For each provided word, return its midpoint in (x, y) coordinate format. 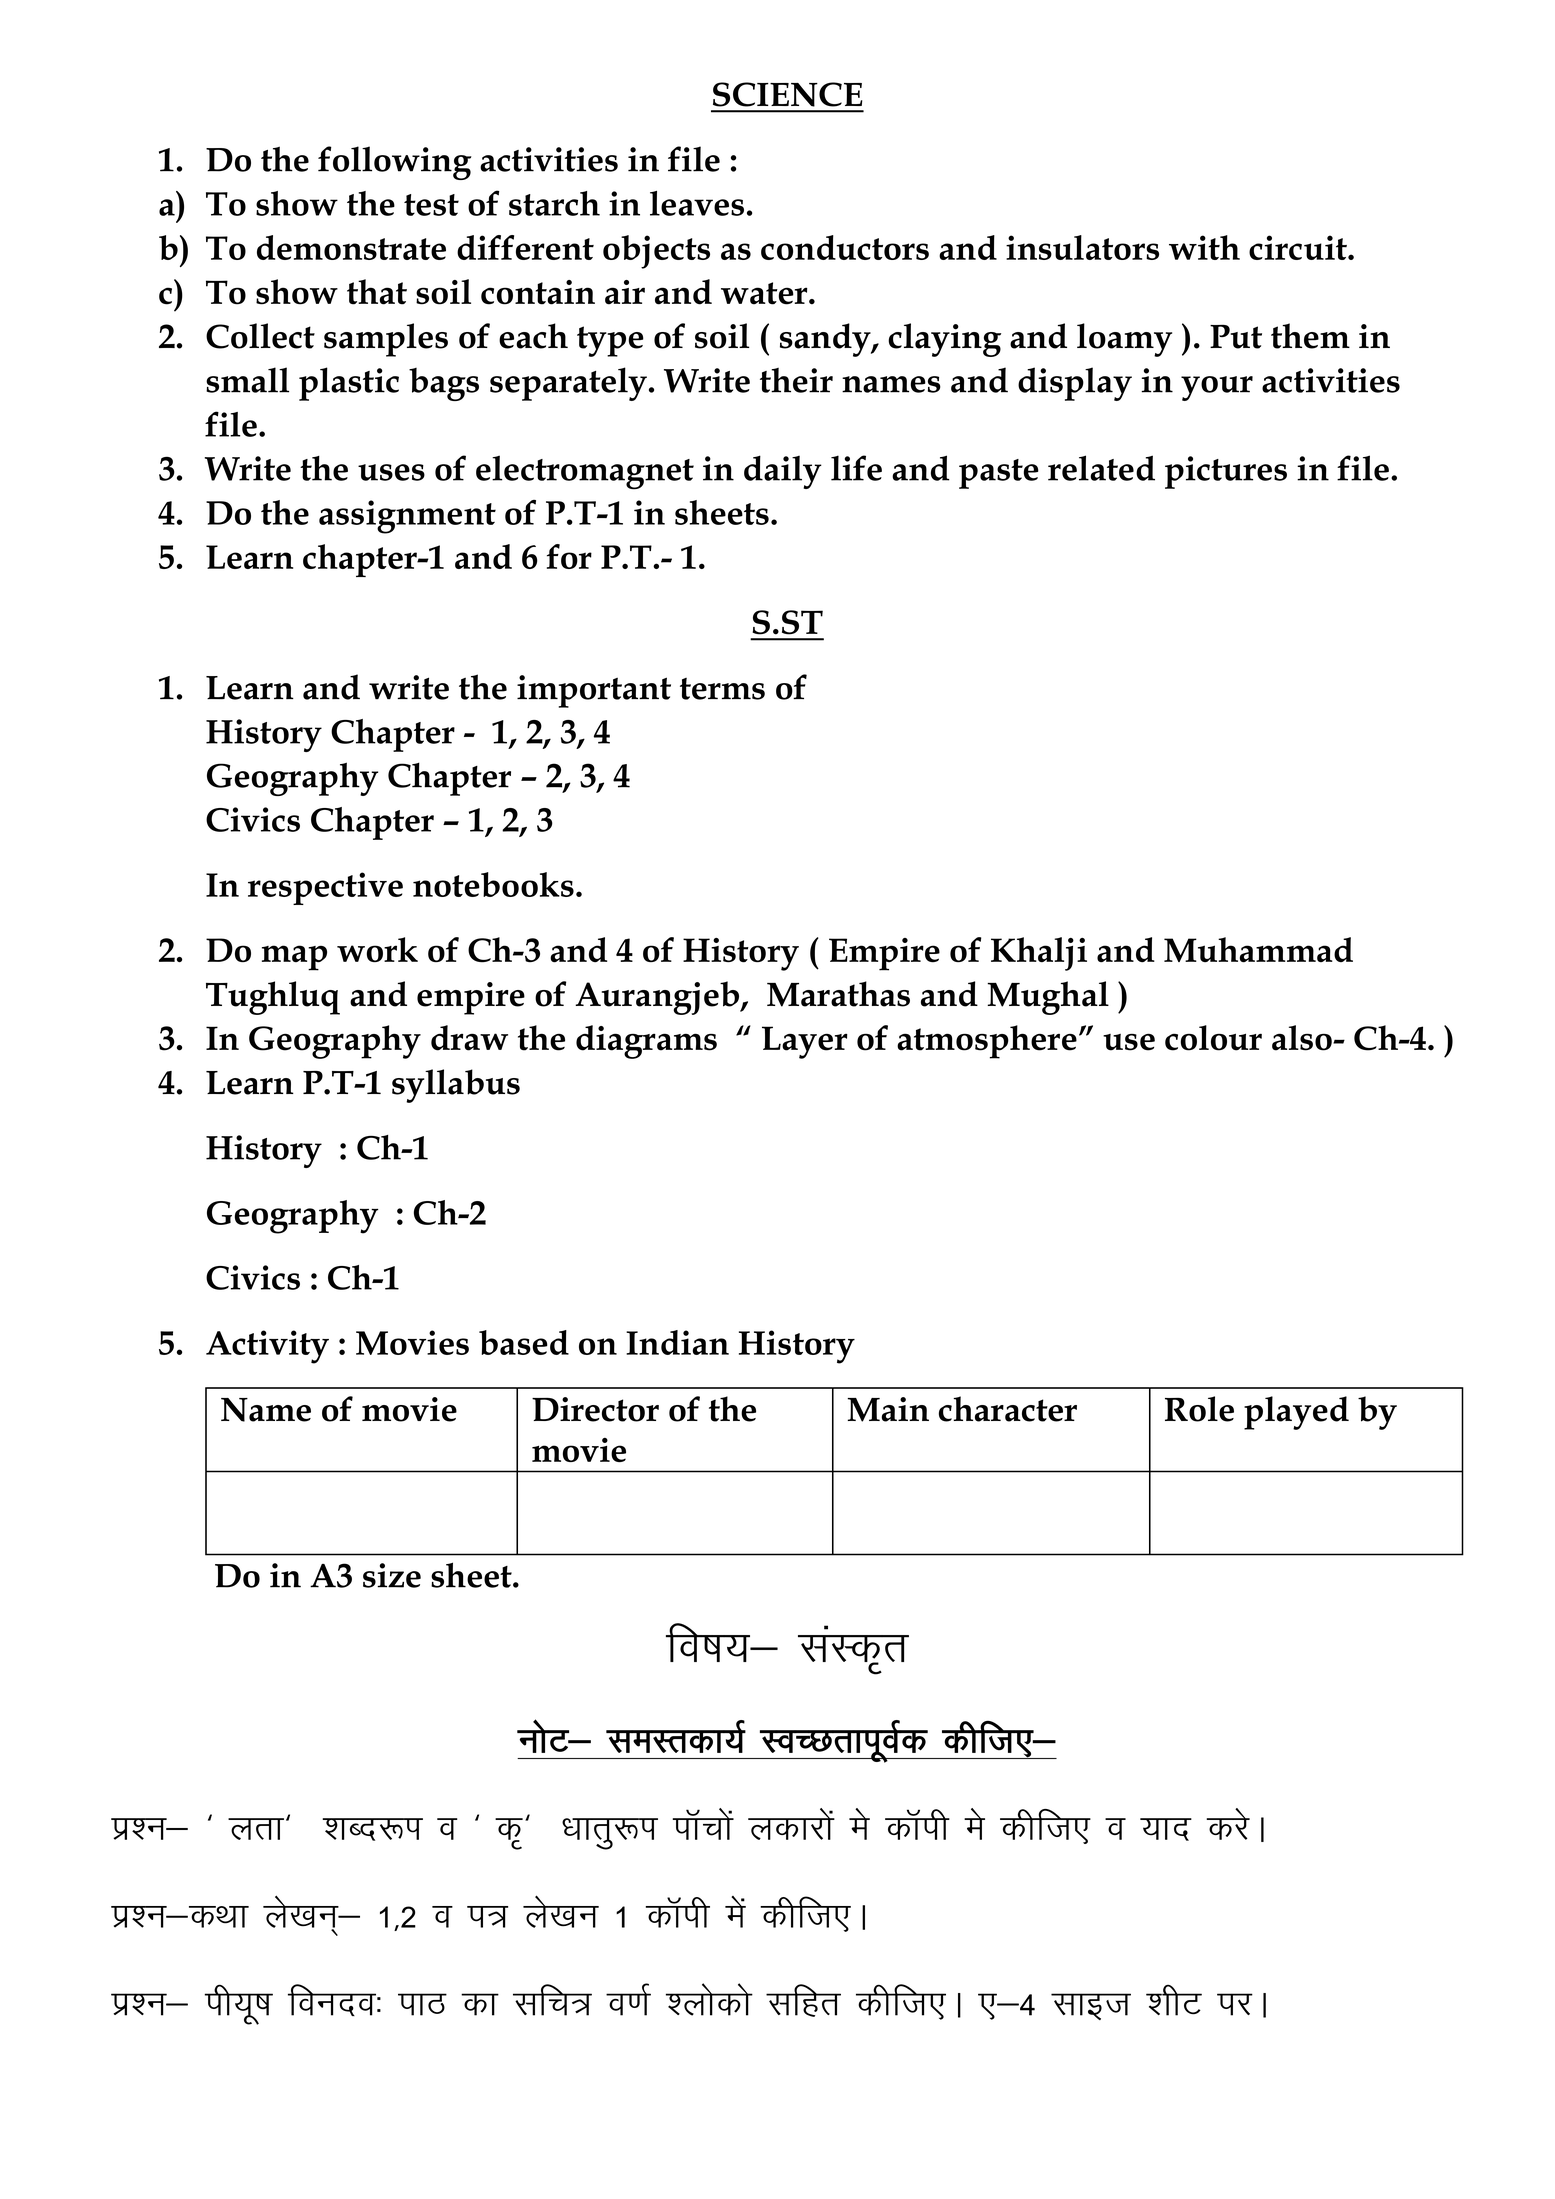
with (1204, 247)
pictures (1226, 472)
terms (722, 689)
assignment (407, 517)
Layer (805, 1042)
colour (1213, 1038)
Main (888, 1409)
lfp (542, 2000)
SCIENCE (787, 94)
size (392, 1575)
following (395, 163)
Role (1199, 1409)
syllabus (456, 1086)
